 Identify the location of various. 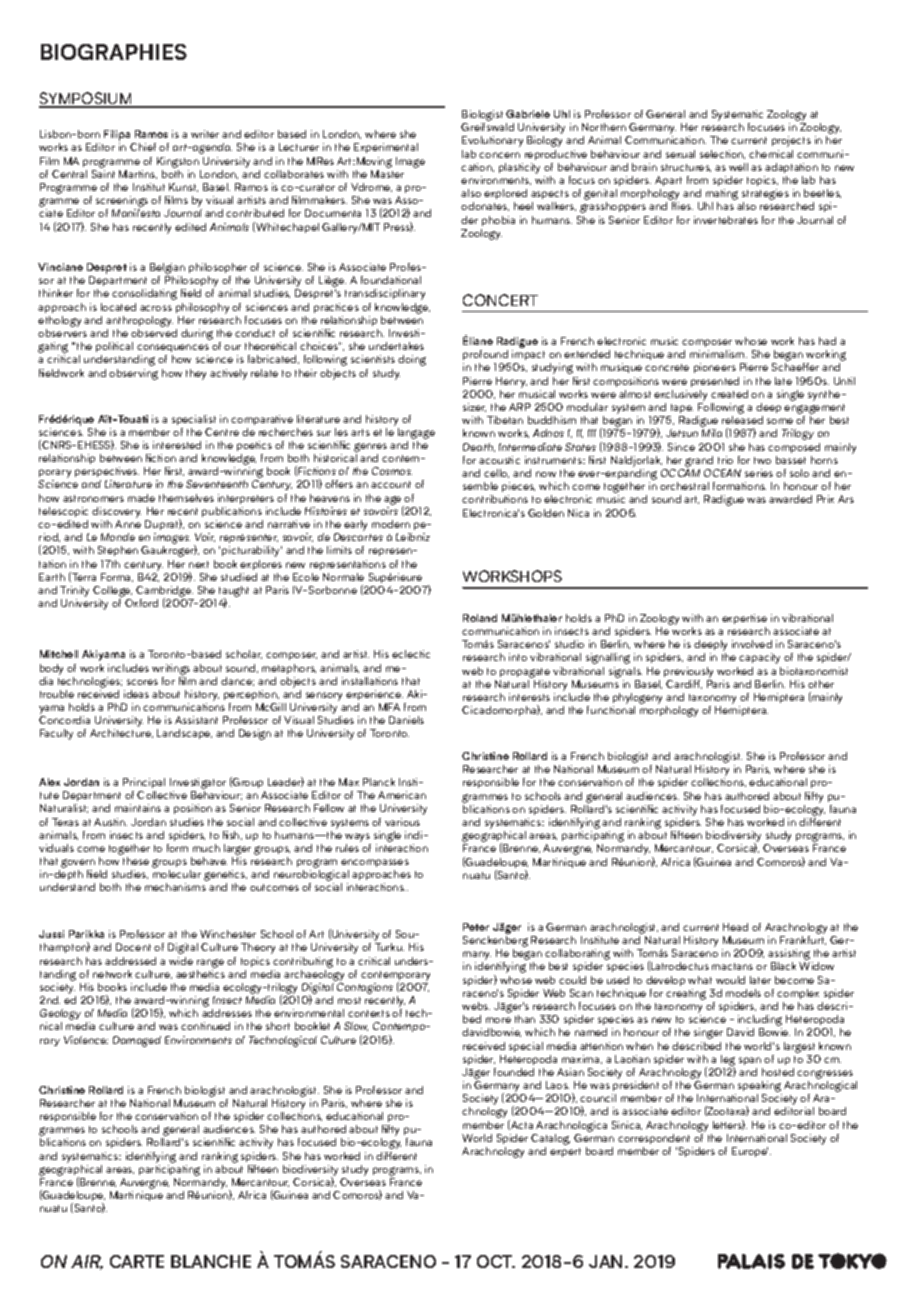
(402, 822).
